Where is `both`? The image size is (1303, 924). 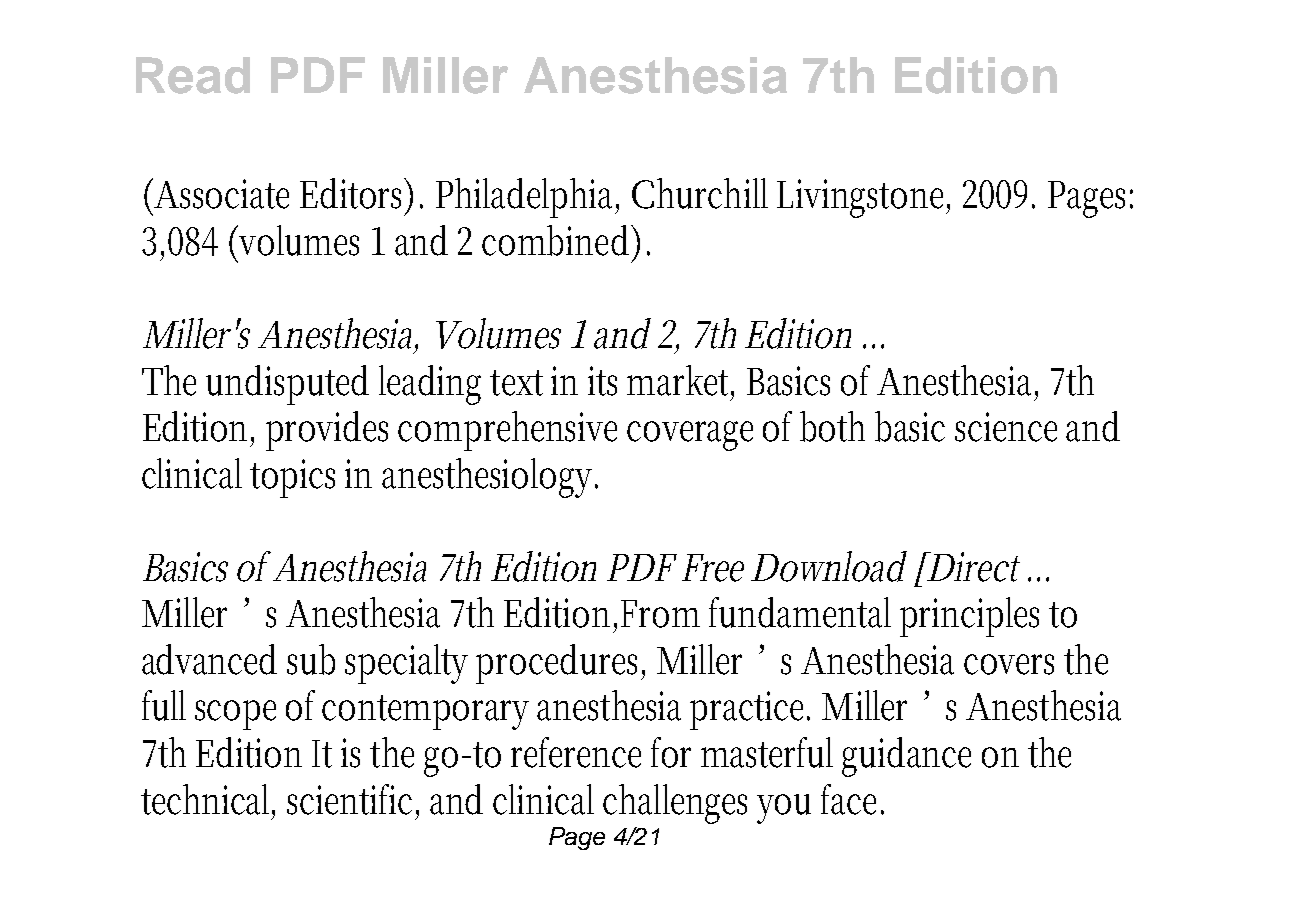 both is located at coordinates (832, 426).
